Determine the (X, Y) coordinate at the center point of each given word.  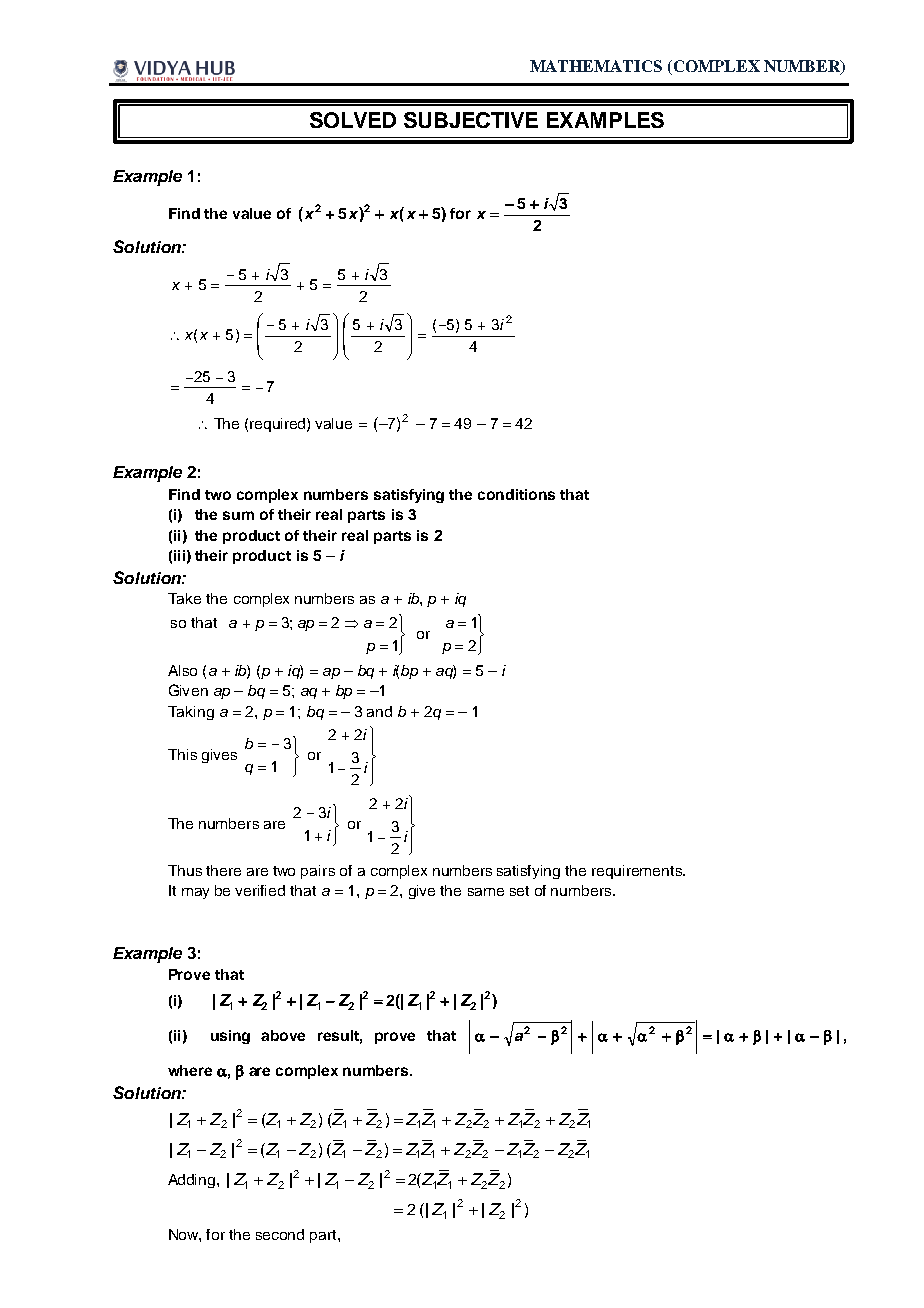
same (486, 892)
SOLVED (353, 120)
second (280, 1234)
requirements (638, 872)
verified (260, 890)
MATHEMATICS (596, 66)
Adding (193, 1181)
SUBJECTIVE (471, 120)
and (379, 711)
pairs (318, 872)
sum (238, 515)
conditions (516, 494)
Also (182, 670)
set (519, 891)
